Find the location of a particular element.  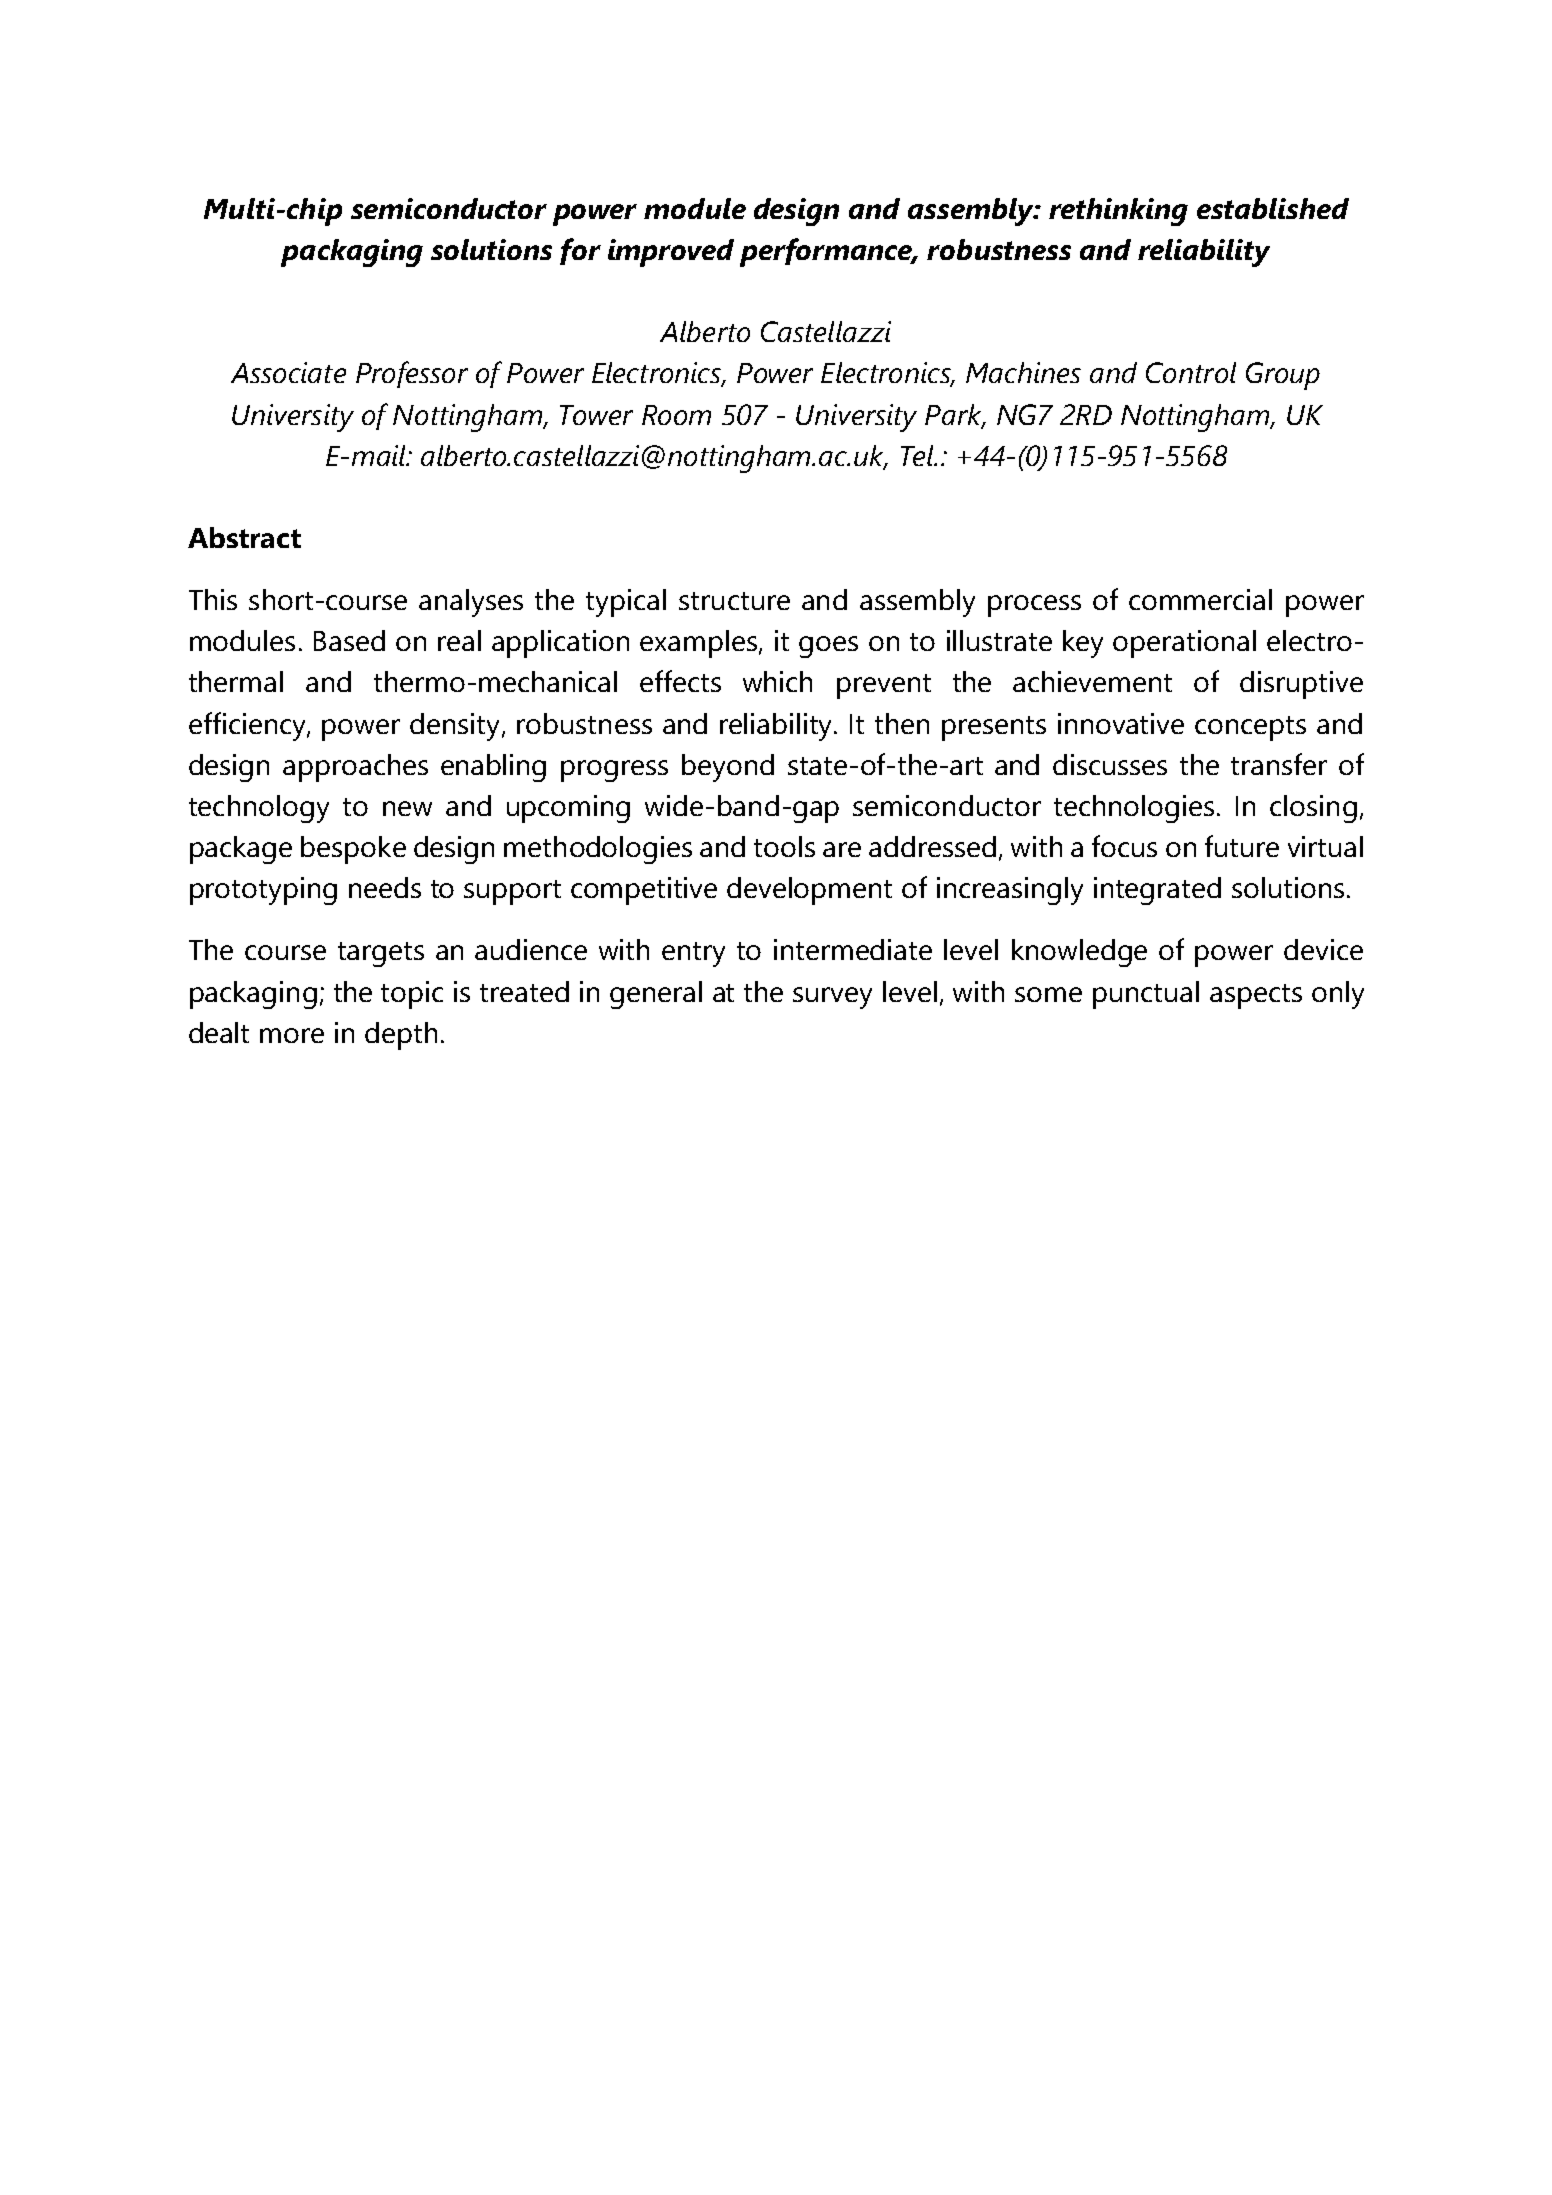

aspects is located at coordinates (1256, 996).
